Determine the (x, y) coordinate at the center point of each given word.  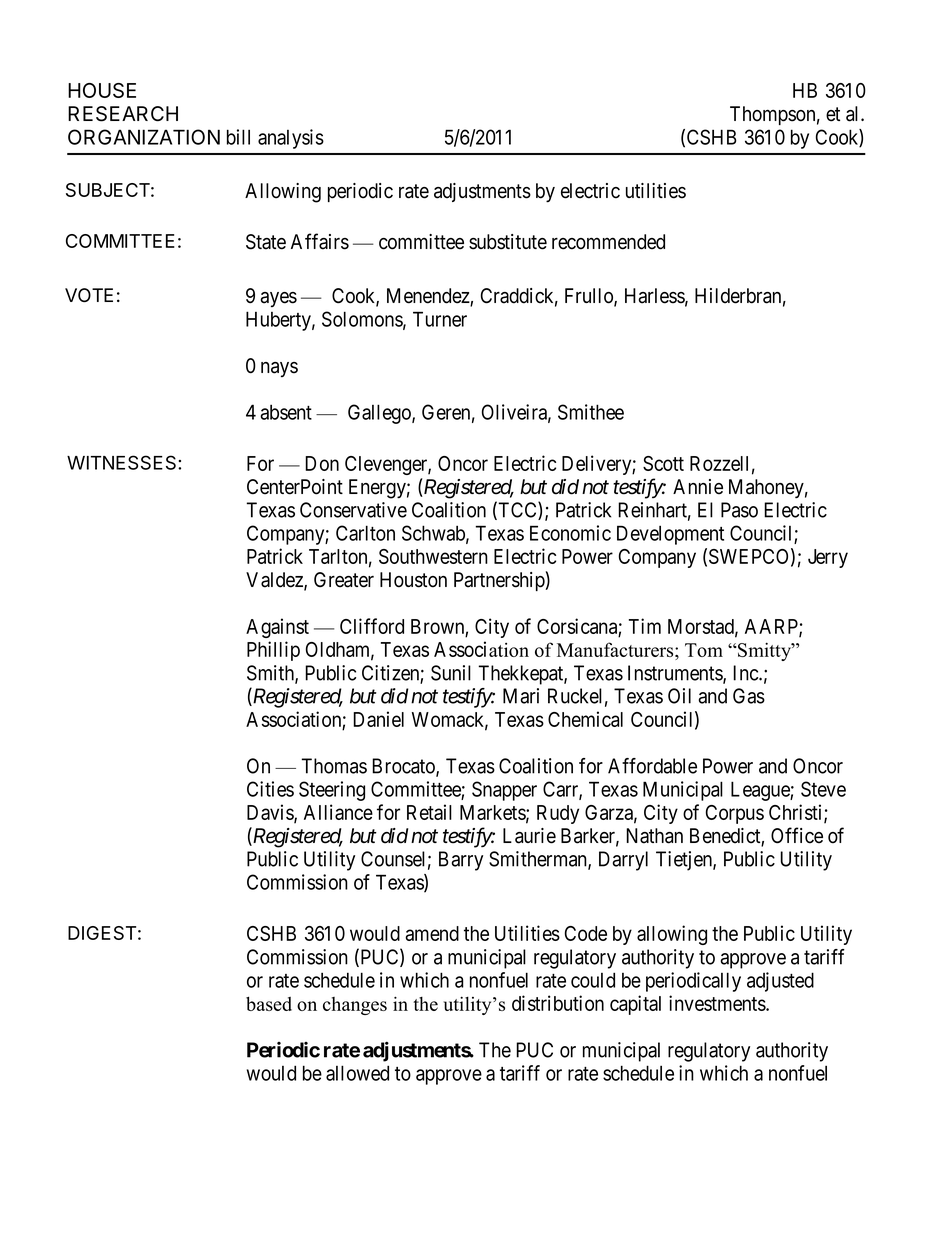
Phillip (273, 651)
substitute (508, 242)
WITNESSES (123, 462)
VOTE (89, 295)
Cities (270, 789)
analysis (291, 139)
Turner (440, 319)
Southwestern (433, 556)
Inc (746, 673)
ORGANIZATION (144, 137)
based (269, 1003)
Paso (739, 510)
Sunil (451, 673)
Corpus (735, 814)
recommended (608, 242)
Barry (461, 861)
